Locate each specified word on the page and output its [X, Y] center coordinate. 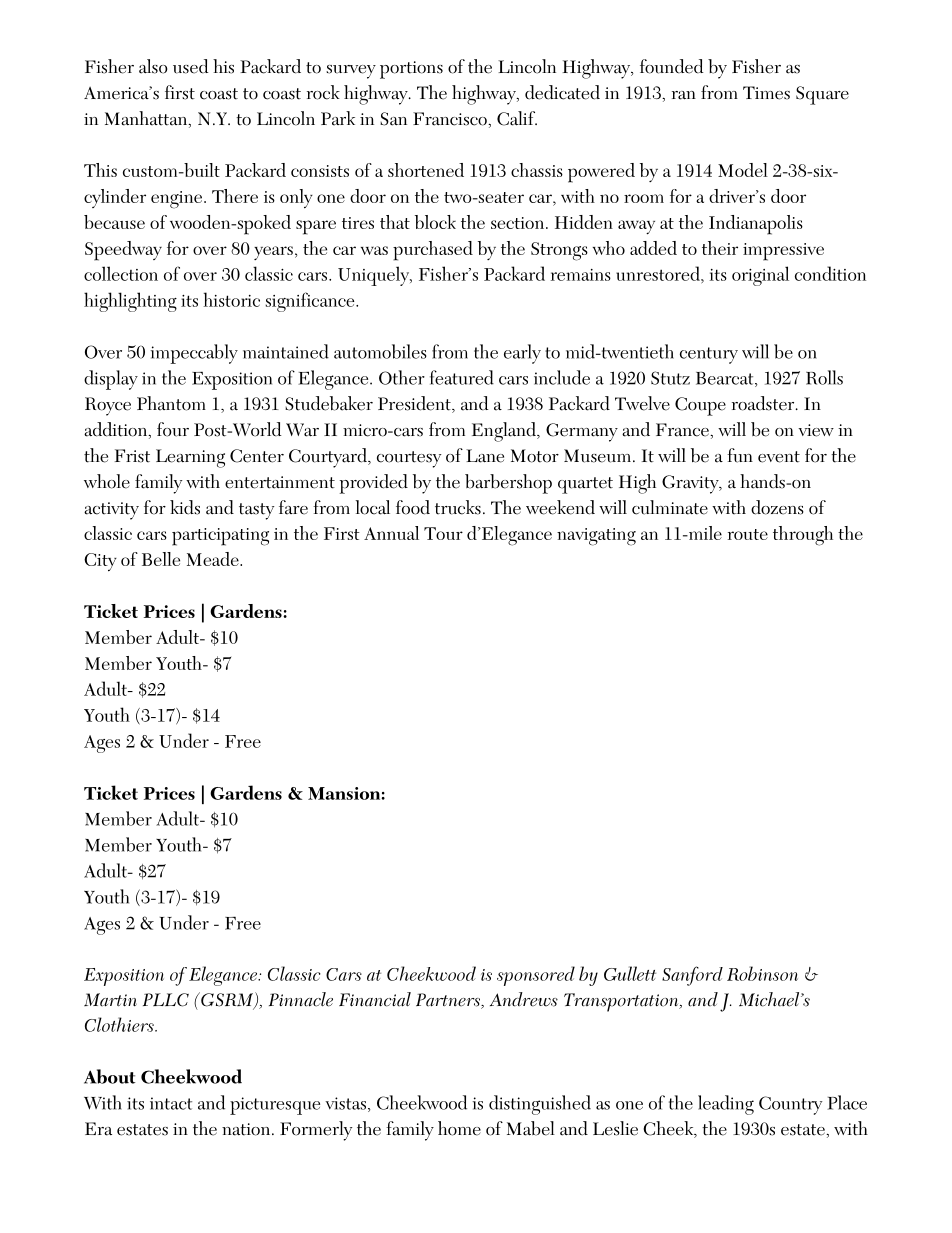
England [505, 432]
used [191, 66]
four [173, 429]
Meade [214, 559]
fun [740, 455]
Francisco [451, 119]
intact [171, 1103]
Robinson [762, 973]
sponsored [536, 976]
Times [766, 93]
